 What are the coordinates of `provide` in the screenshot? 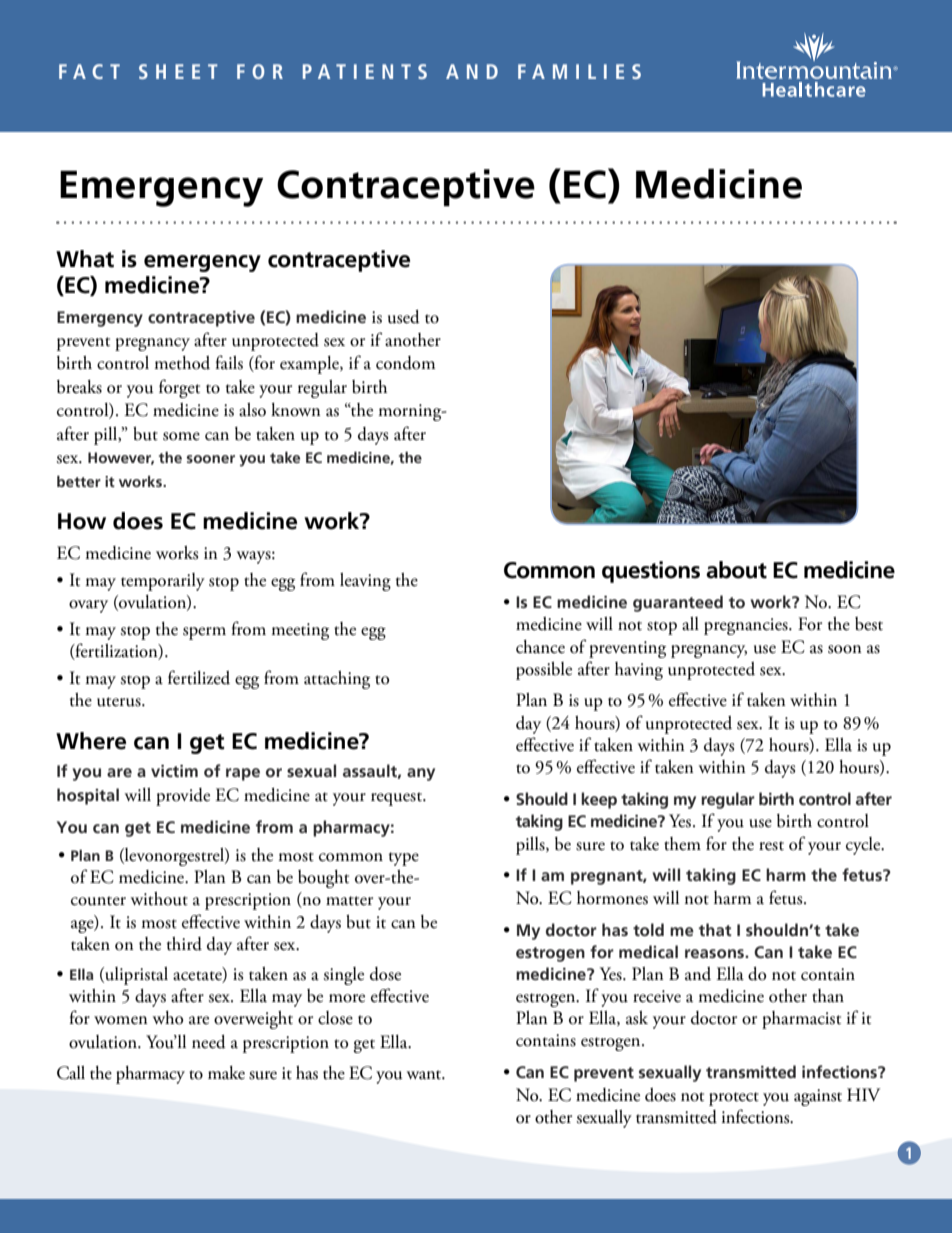 It's located at (183, 797).
